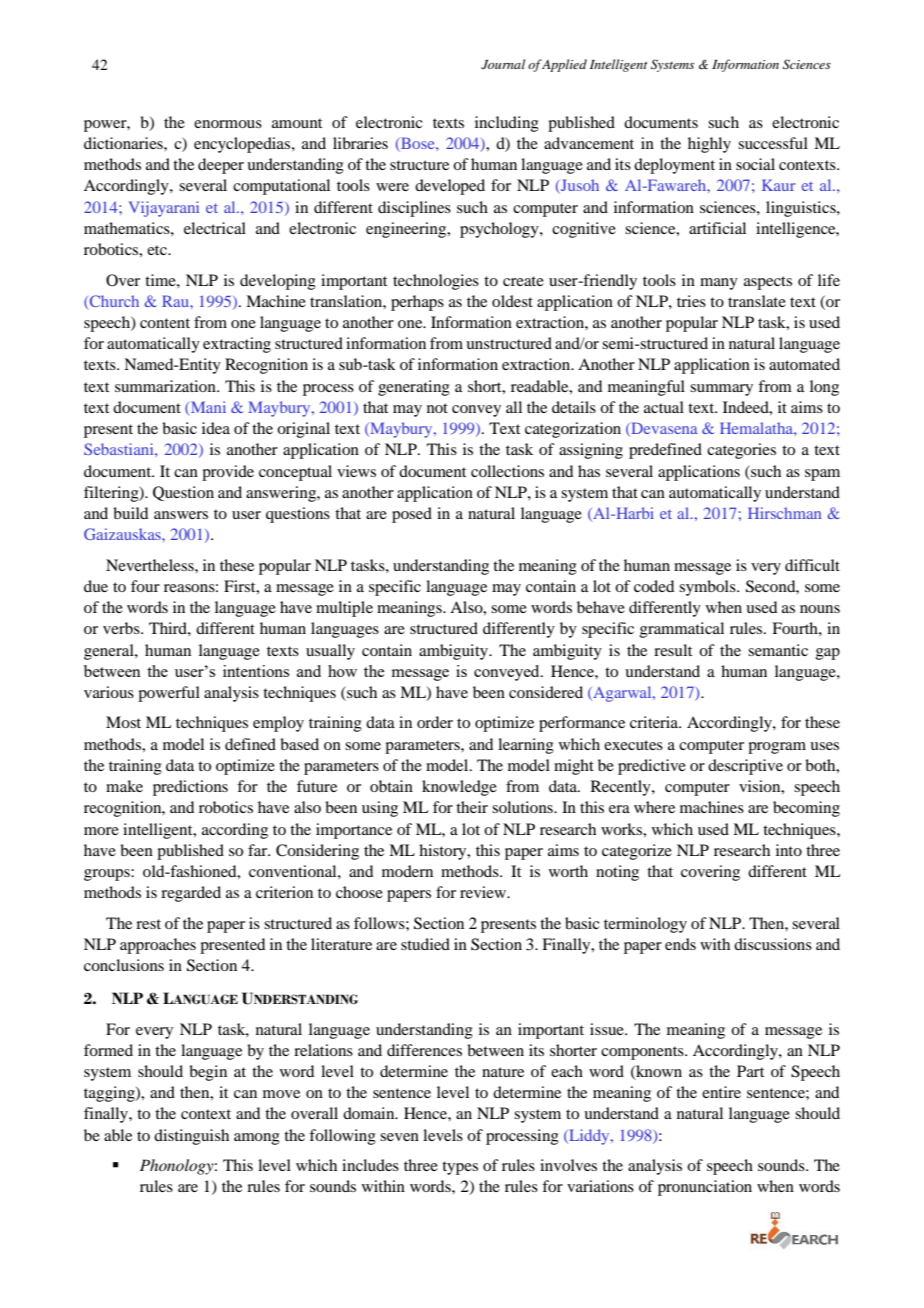 The image size is (924, 1308). Describe the element at coordinates (777, 748) in the screenshot. I see `program` at that location.
